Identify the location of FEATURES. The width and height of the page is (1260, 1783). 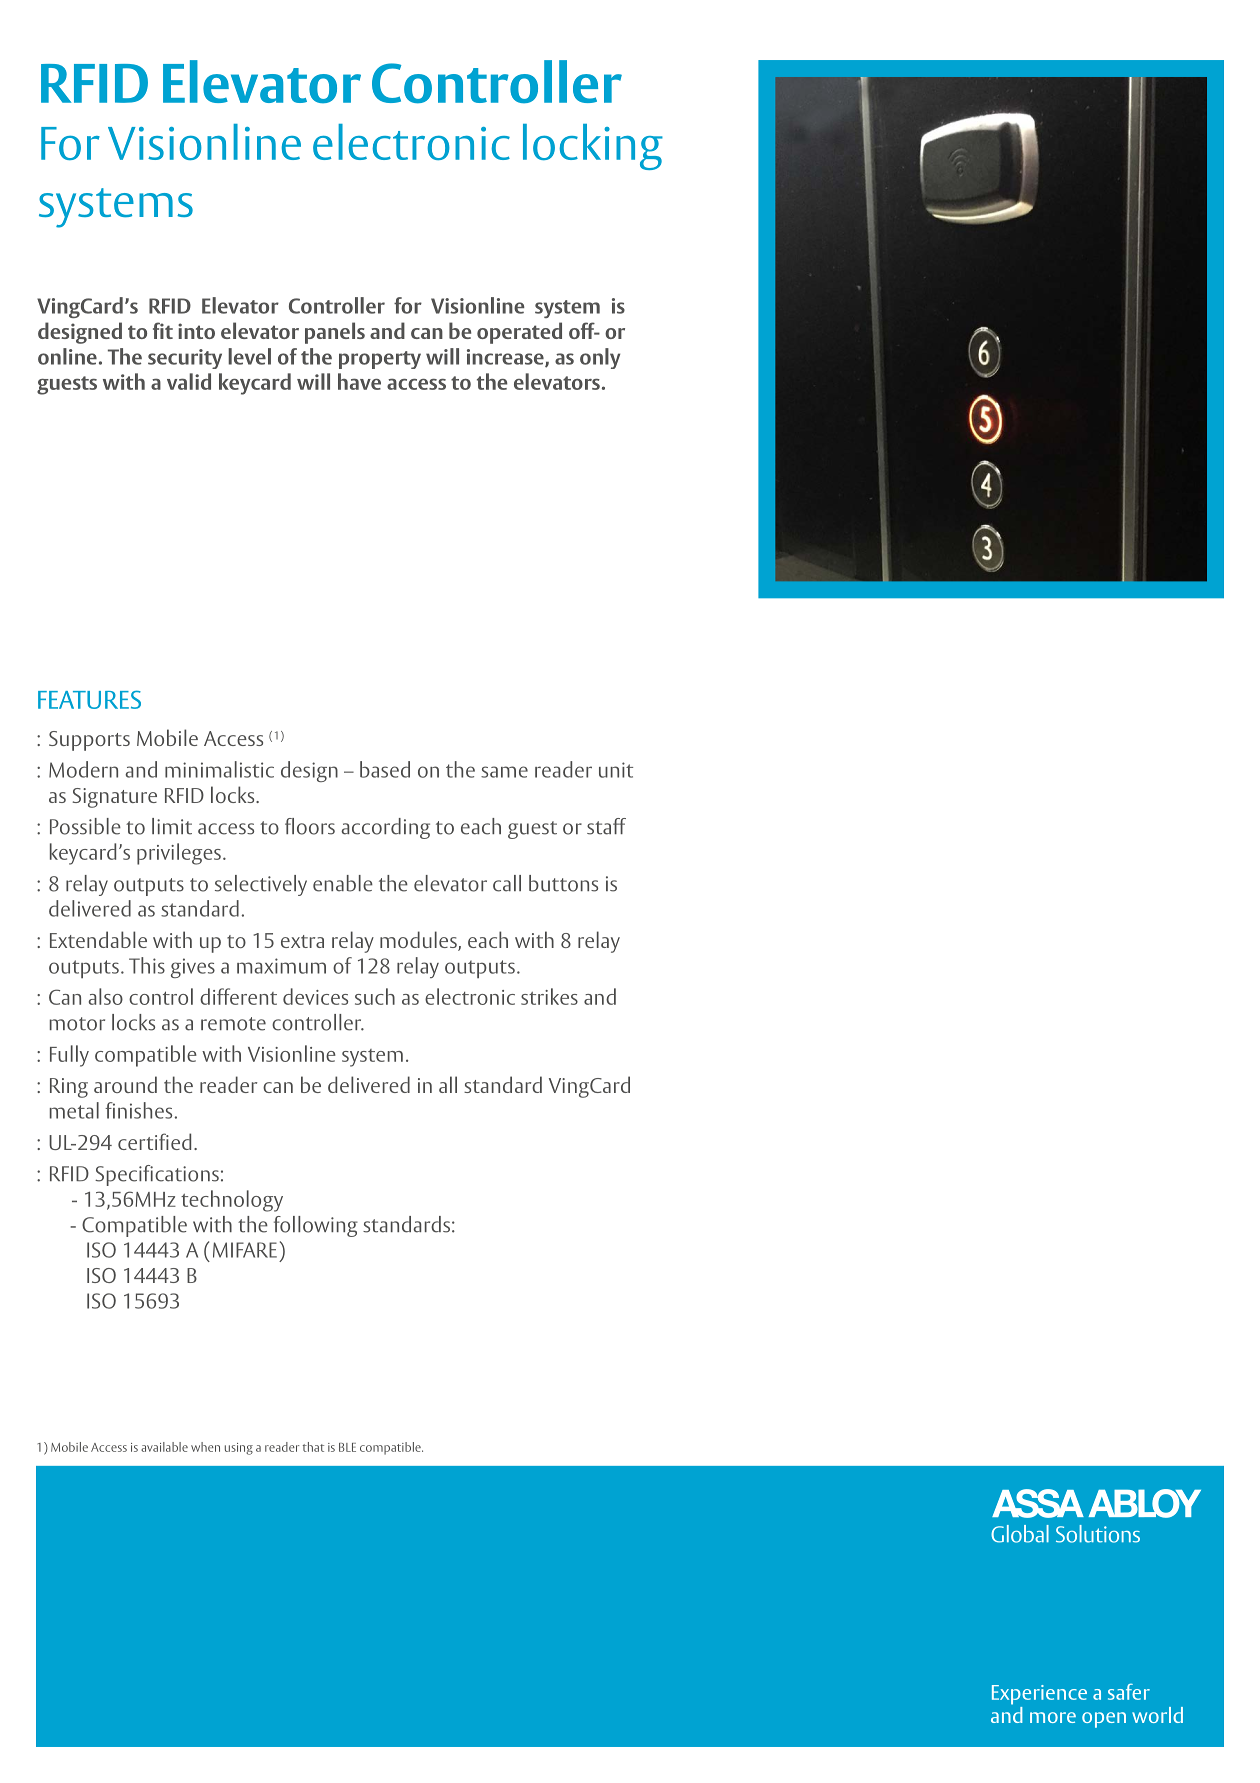
(89, 699).
